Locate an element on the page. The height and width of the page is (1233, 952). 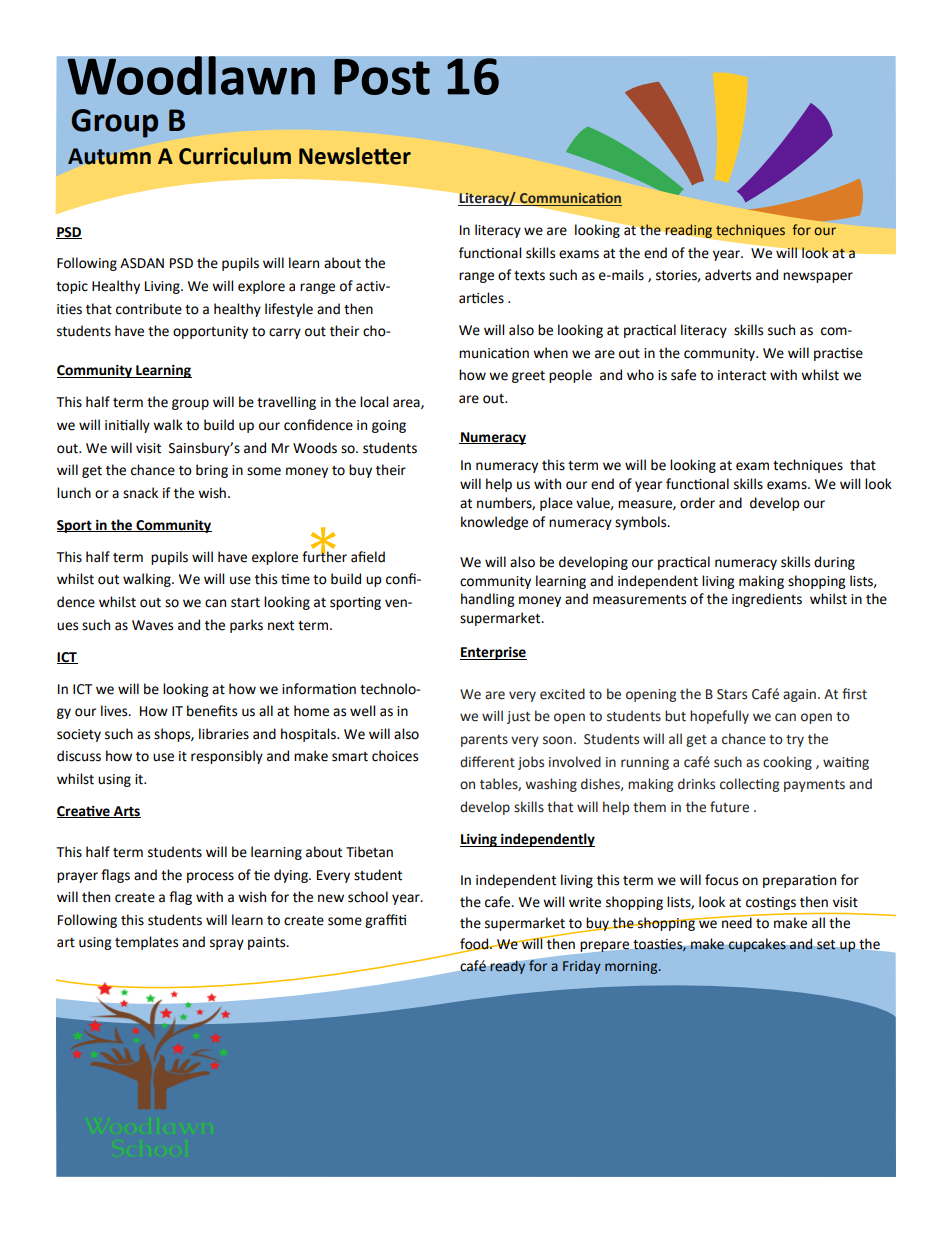
Autumn is located at coordinates (109, 156).
